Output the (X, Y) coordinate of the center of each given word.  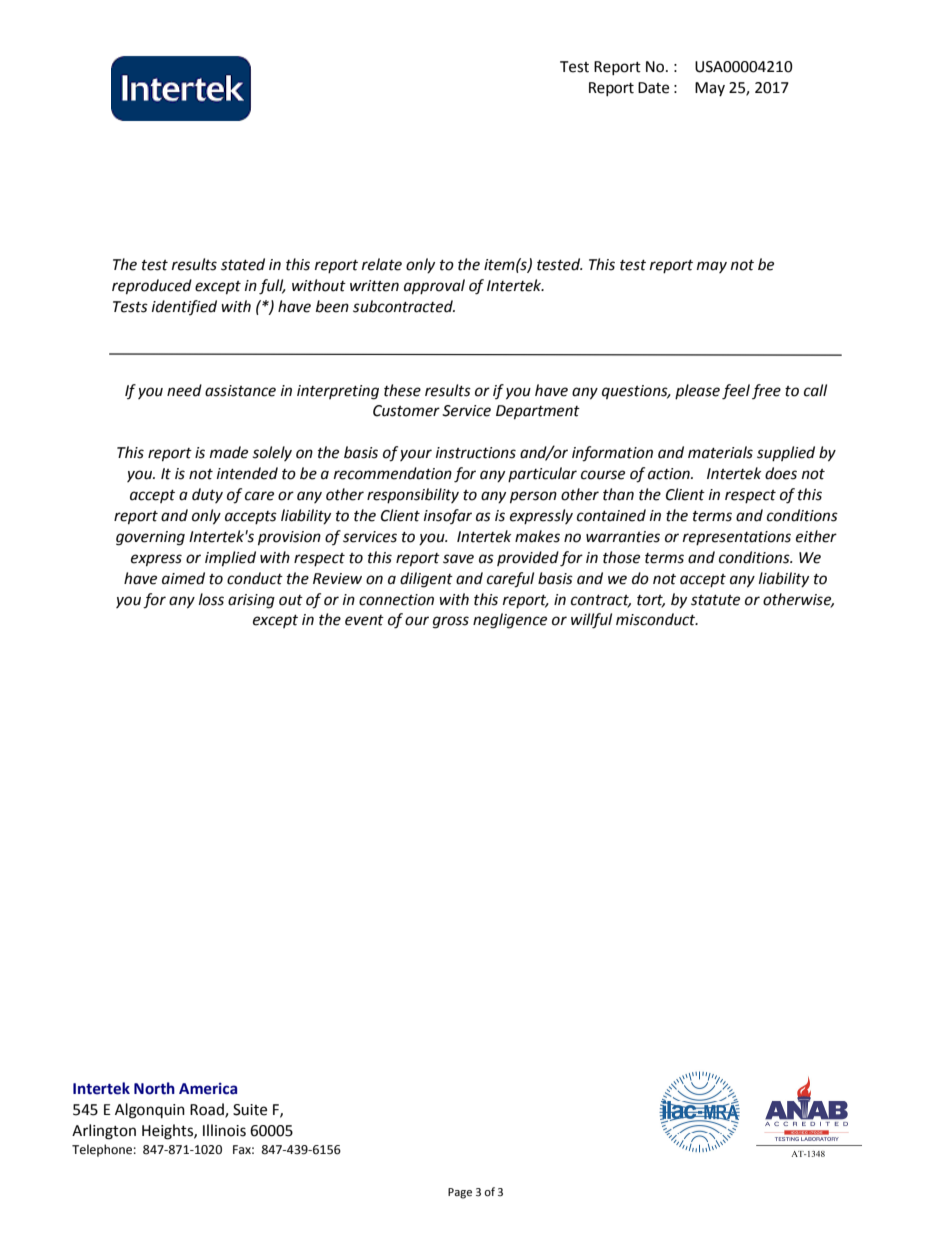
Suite (250, 1110)
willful (591, 621)
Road (208, 1110)
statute (715, 600)
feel (736, 392)
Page (460, 1193)
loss (211, 599)
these (402, 390)
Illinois (224, 1130)
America (208, 1088)
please (697, 391)
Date (653, 88)
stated (243, 264)
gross (451, 622)
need (184, 390)
